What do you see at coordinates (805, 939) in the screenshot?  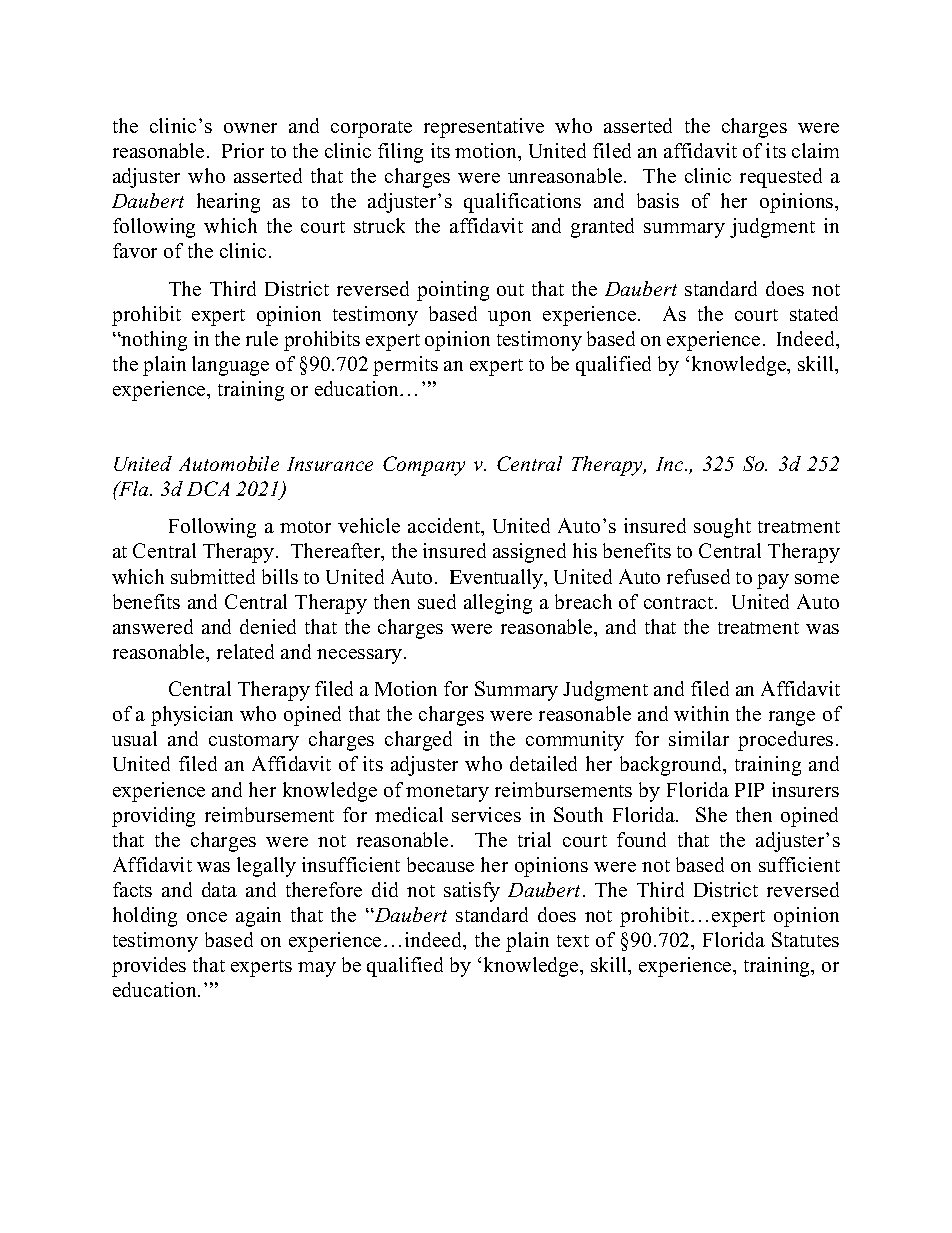 I see `Statutes` at bounding box center [805, 939].
